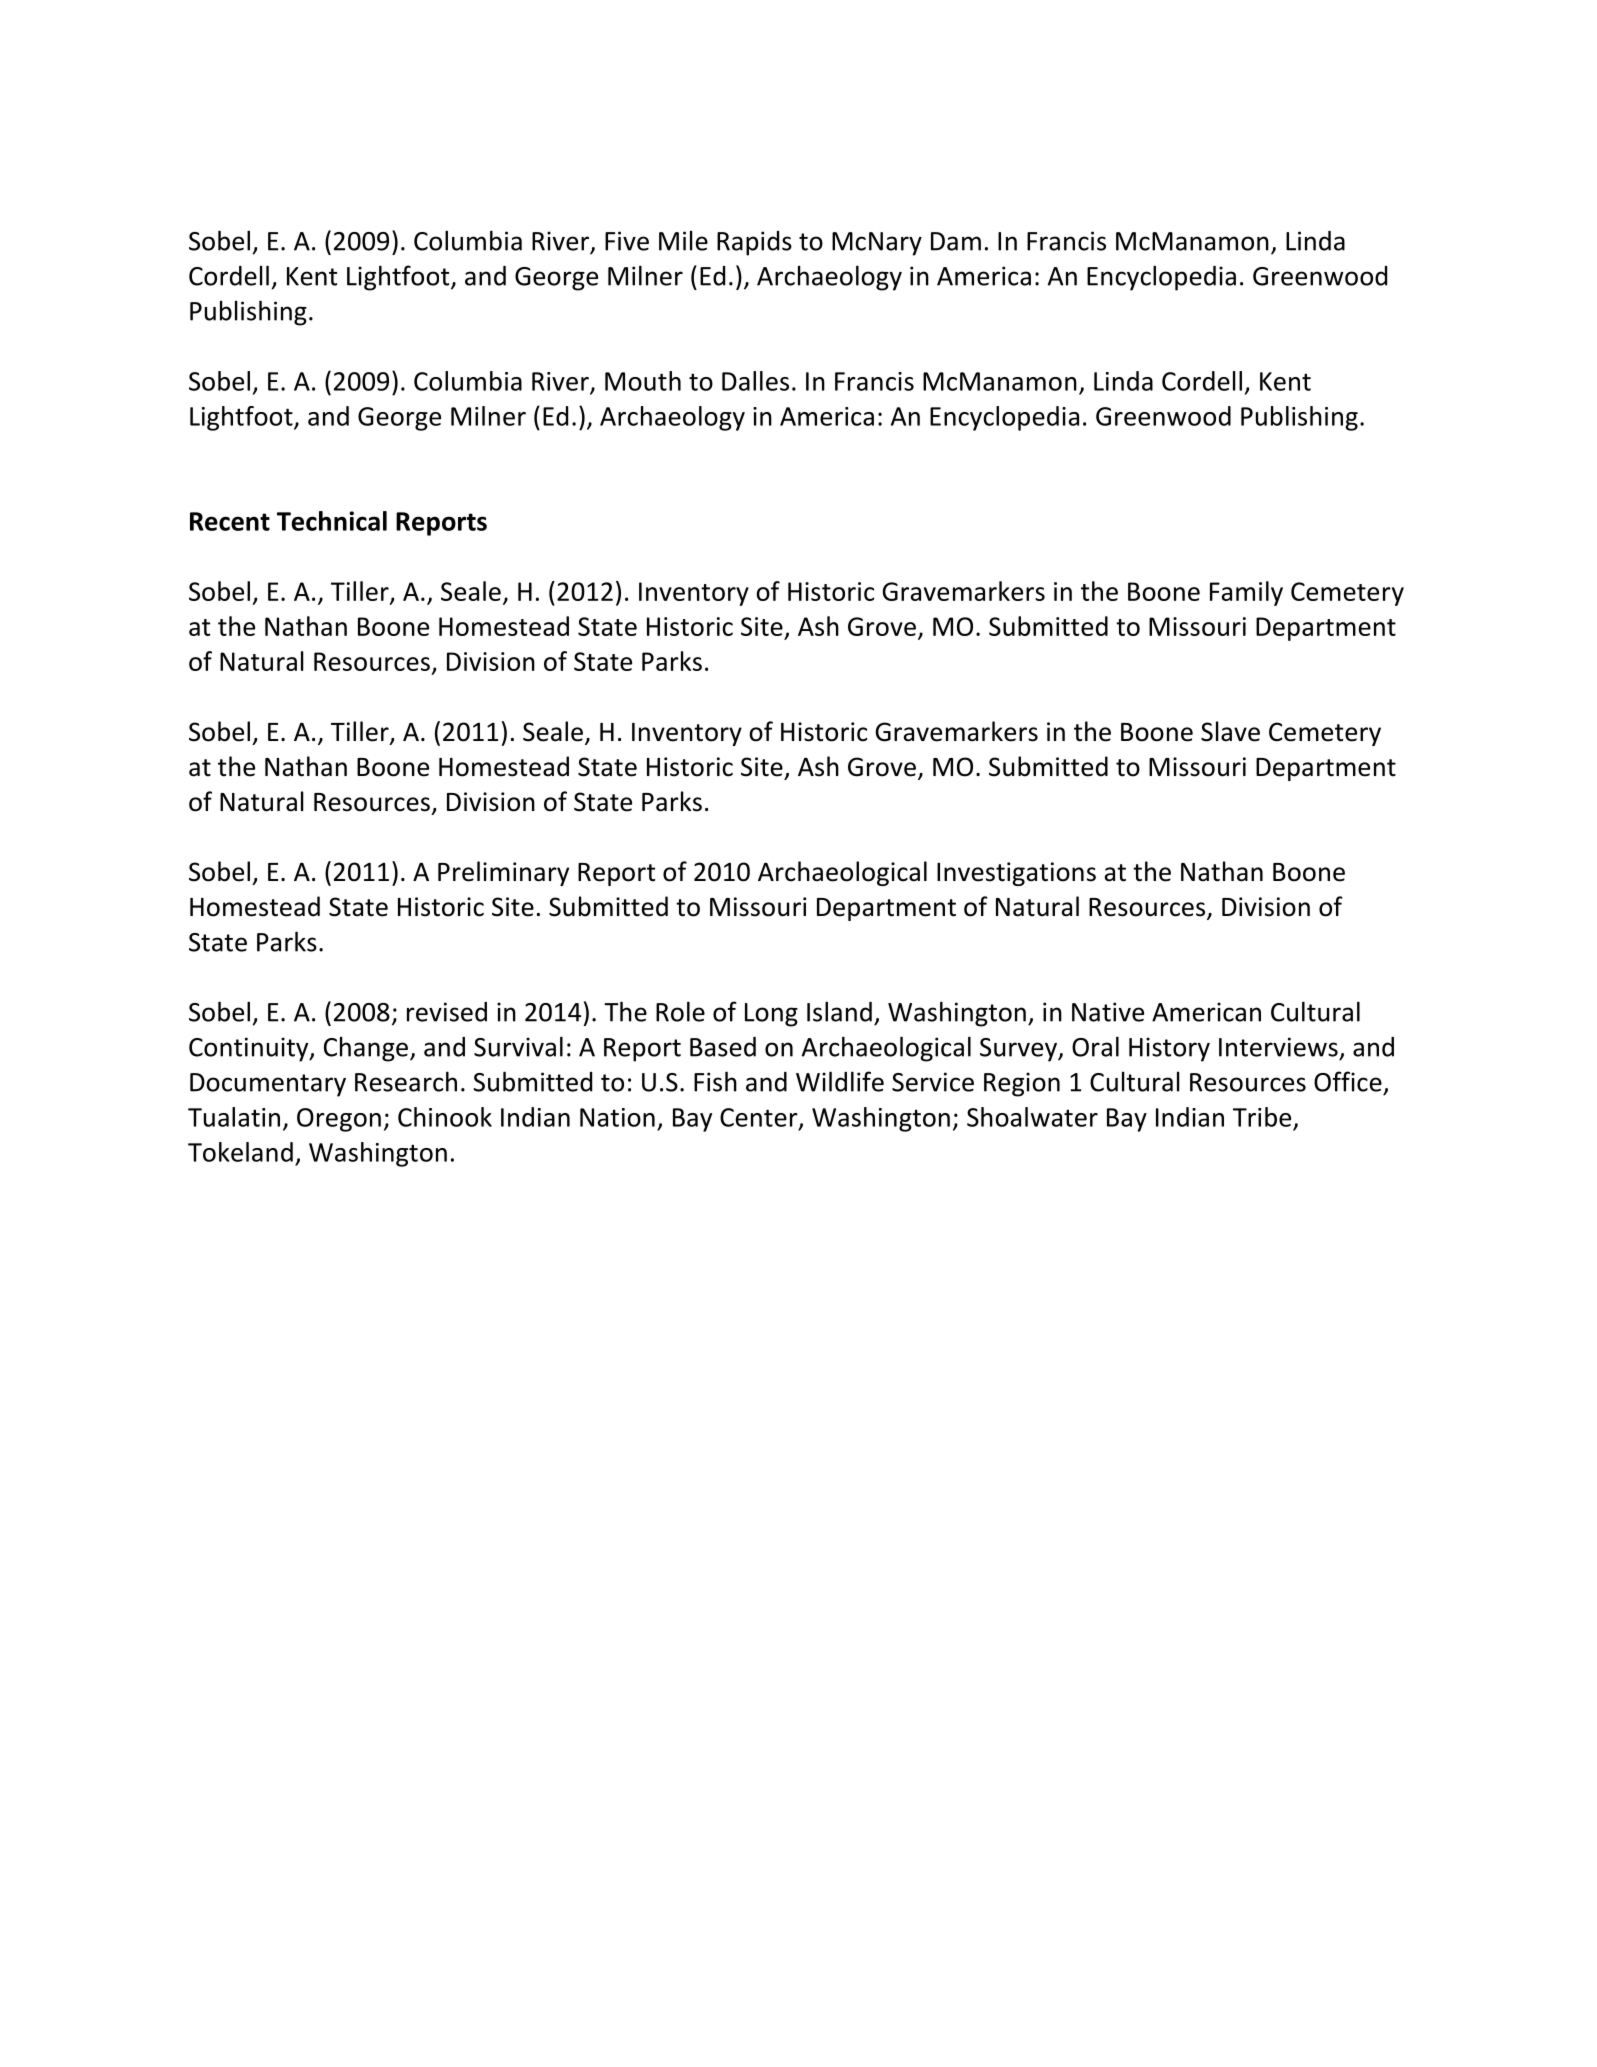  What do you see at coordinates (755, 381) in the document?
I see `Dalles` at bounding box center [755, 381].
